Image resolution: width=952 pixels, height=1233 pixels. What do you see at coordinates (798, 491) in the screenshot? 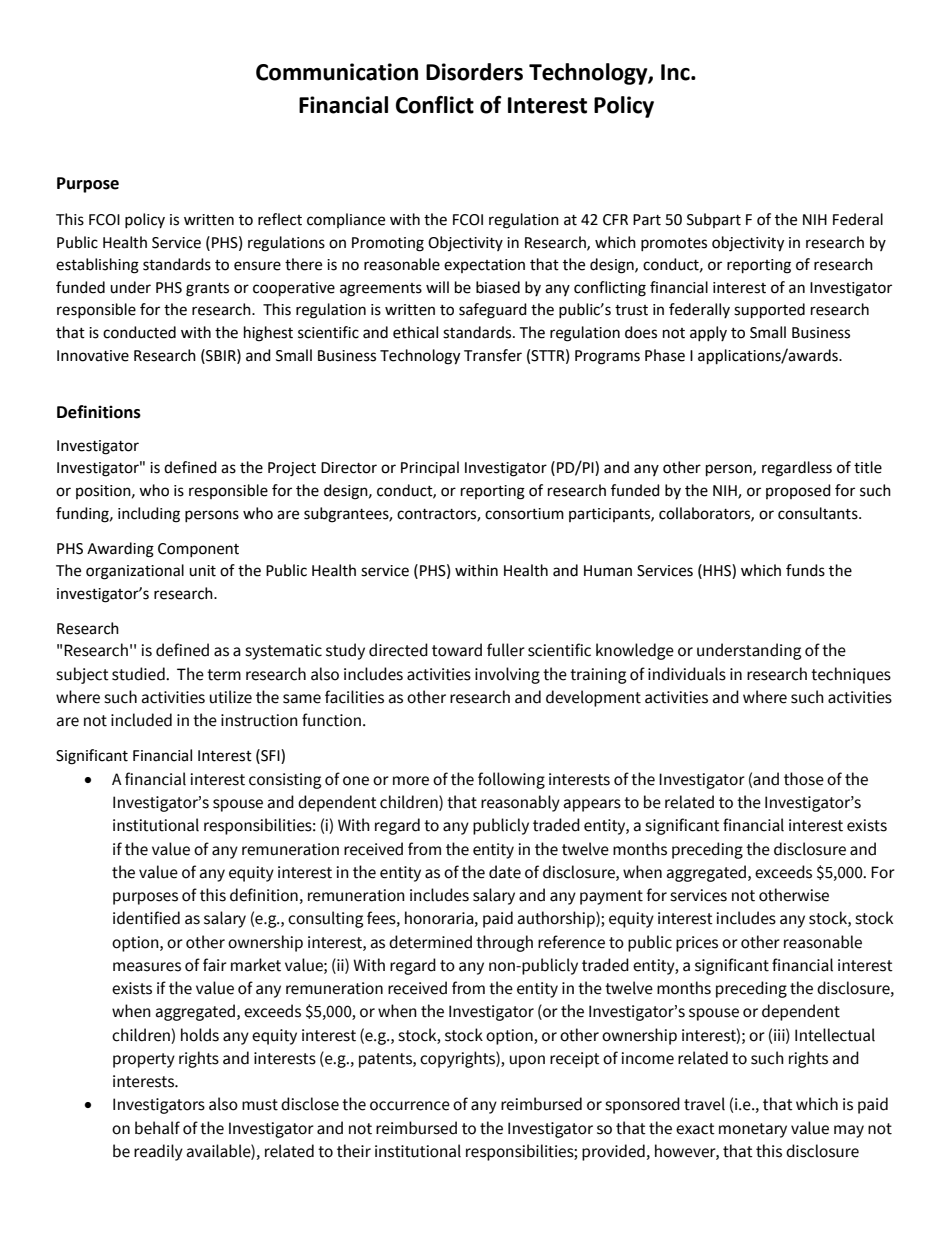
I see `proposed` at bounding box center [798, 491].
